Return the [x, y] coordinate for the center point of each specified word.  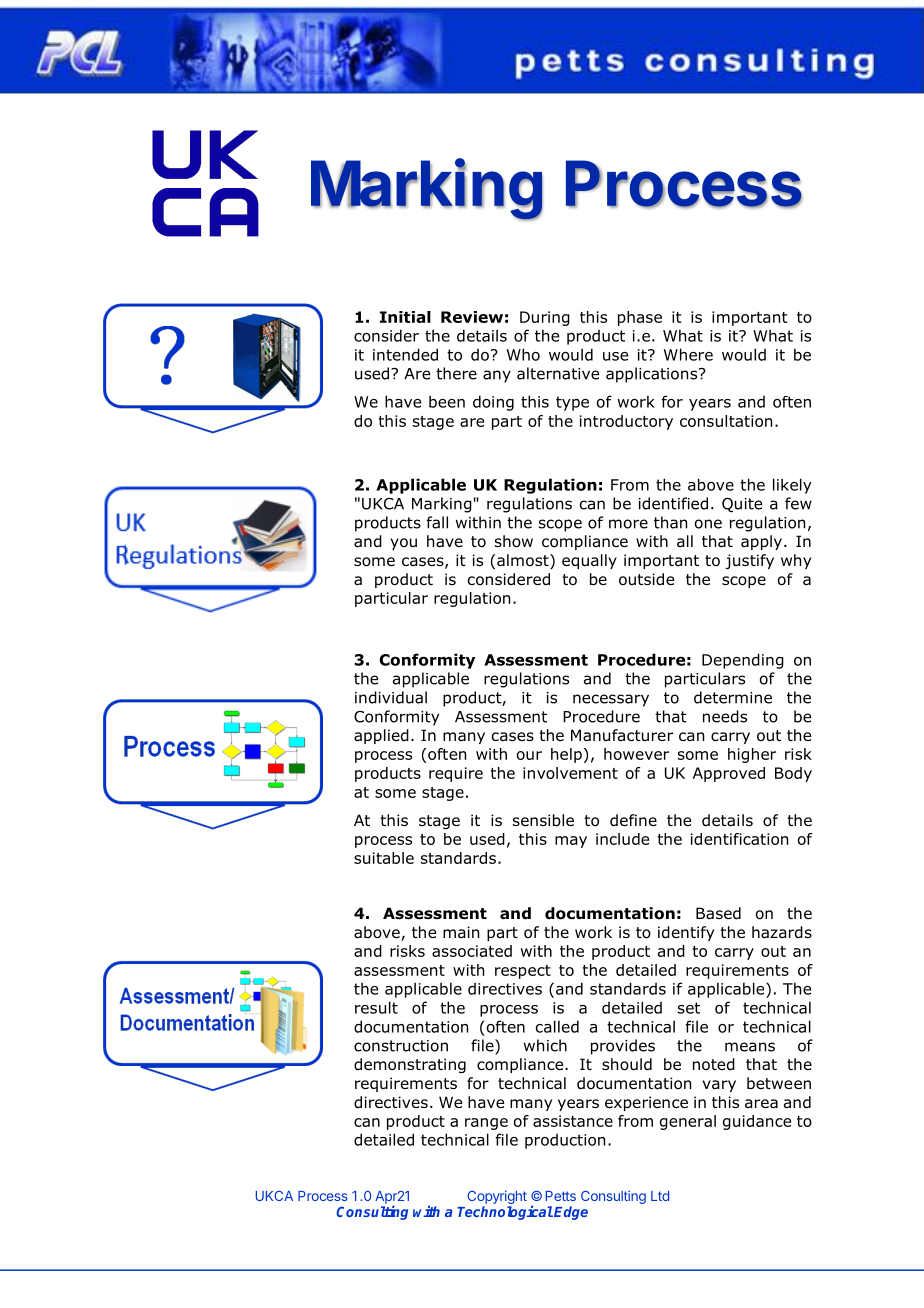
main [461, 932]
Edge [571, 1213]
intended [405, 354]
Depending [743, 661]
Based [718, 913]
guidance [757, 1122]
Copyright [497, 1198]
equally [589, 561]
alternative [558, 373]
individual [391, 697]
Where [688, 354]
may [571, 842]
